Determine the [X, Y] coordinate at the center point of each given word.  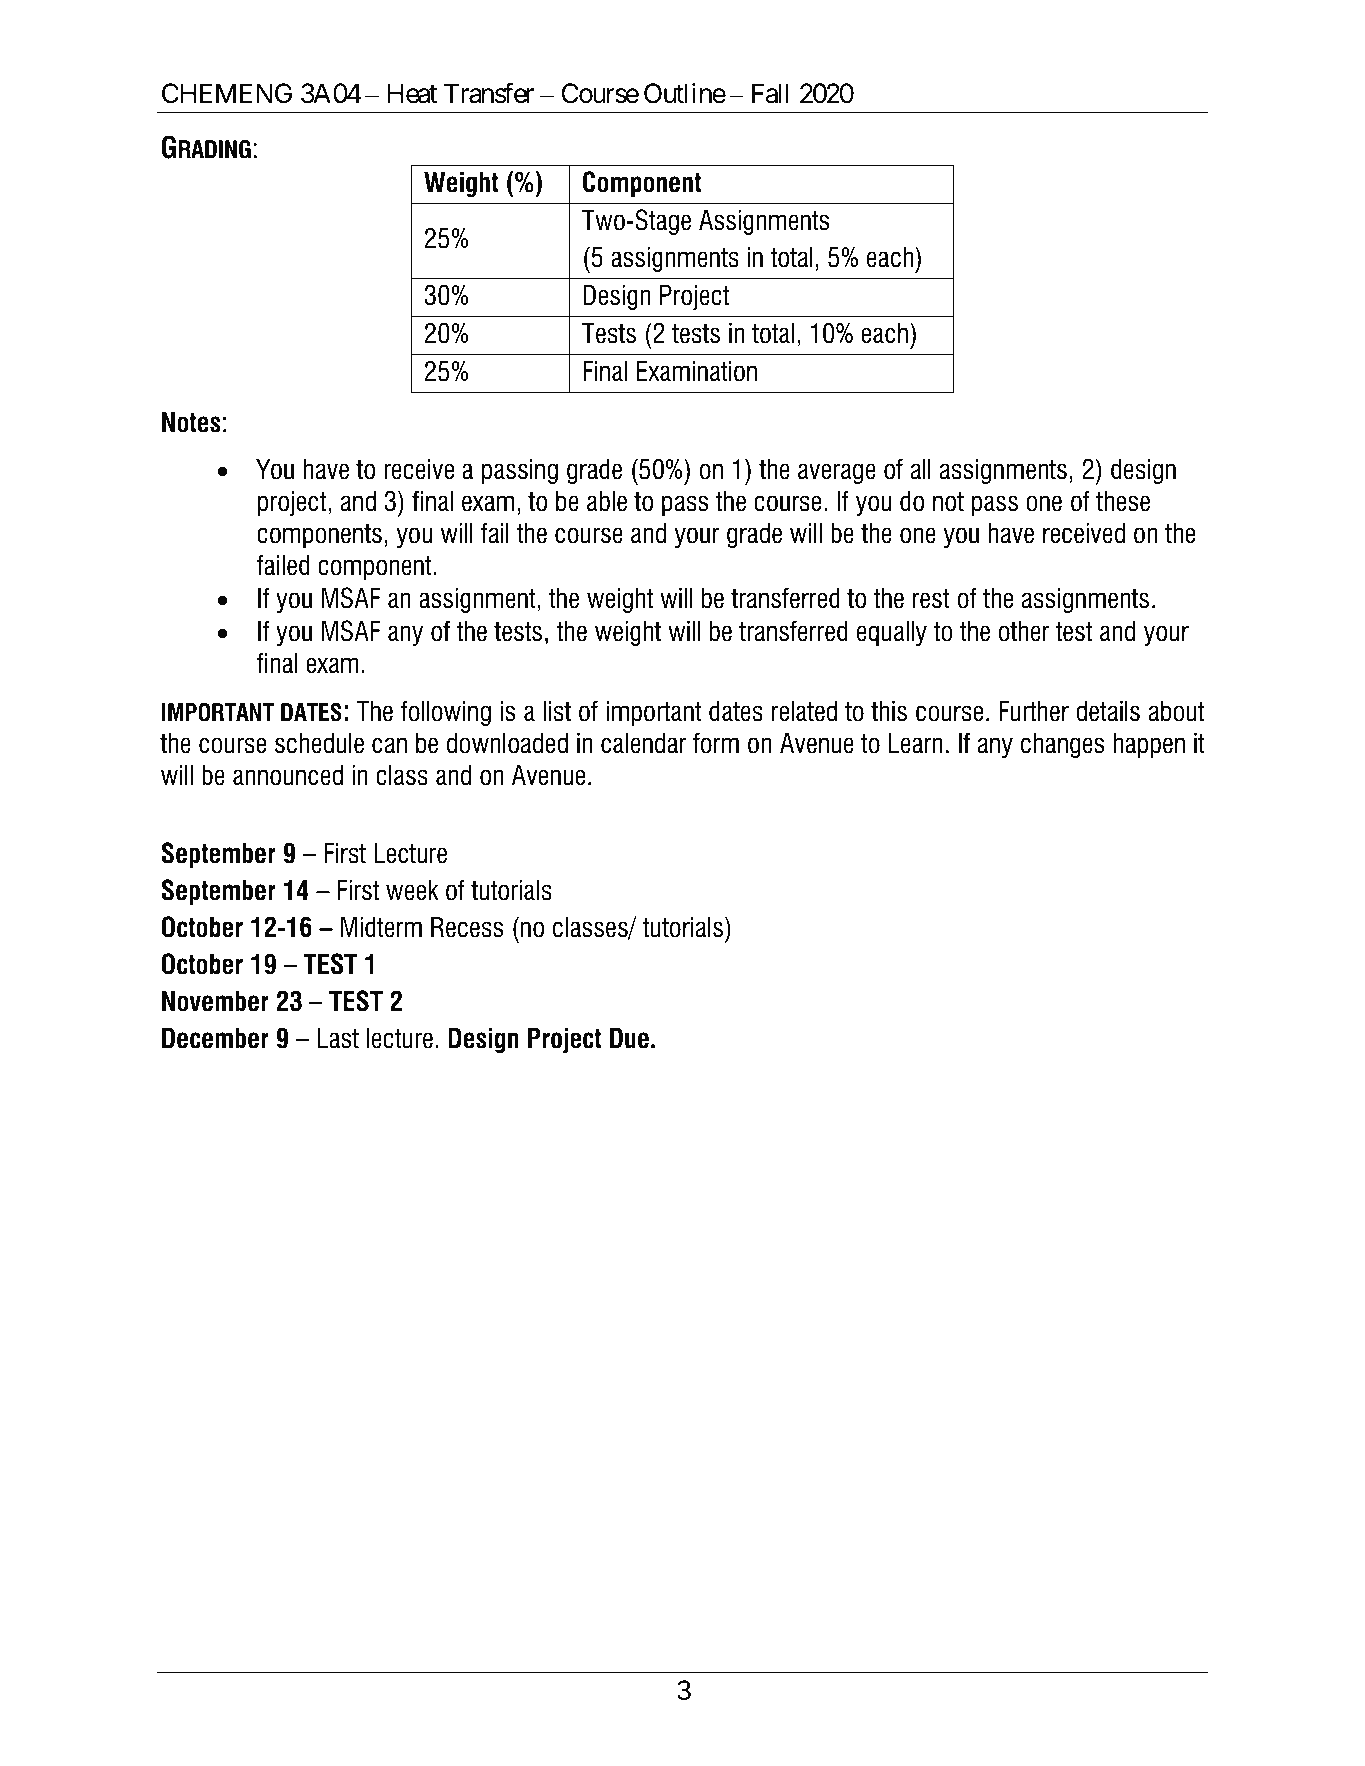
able [607, 501]
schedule [319, 743]
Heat [412, 94]
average [837, 473]
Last [338, 1038]
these [1123, 501]
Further [1034, 711]
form [716, 743]
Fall [770, 93]
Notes [191, 422]
